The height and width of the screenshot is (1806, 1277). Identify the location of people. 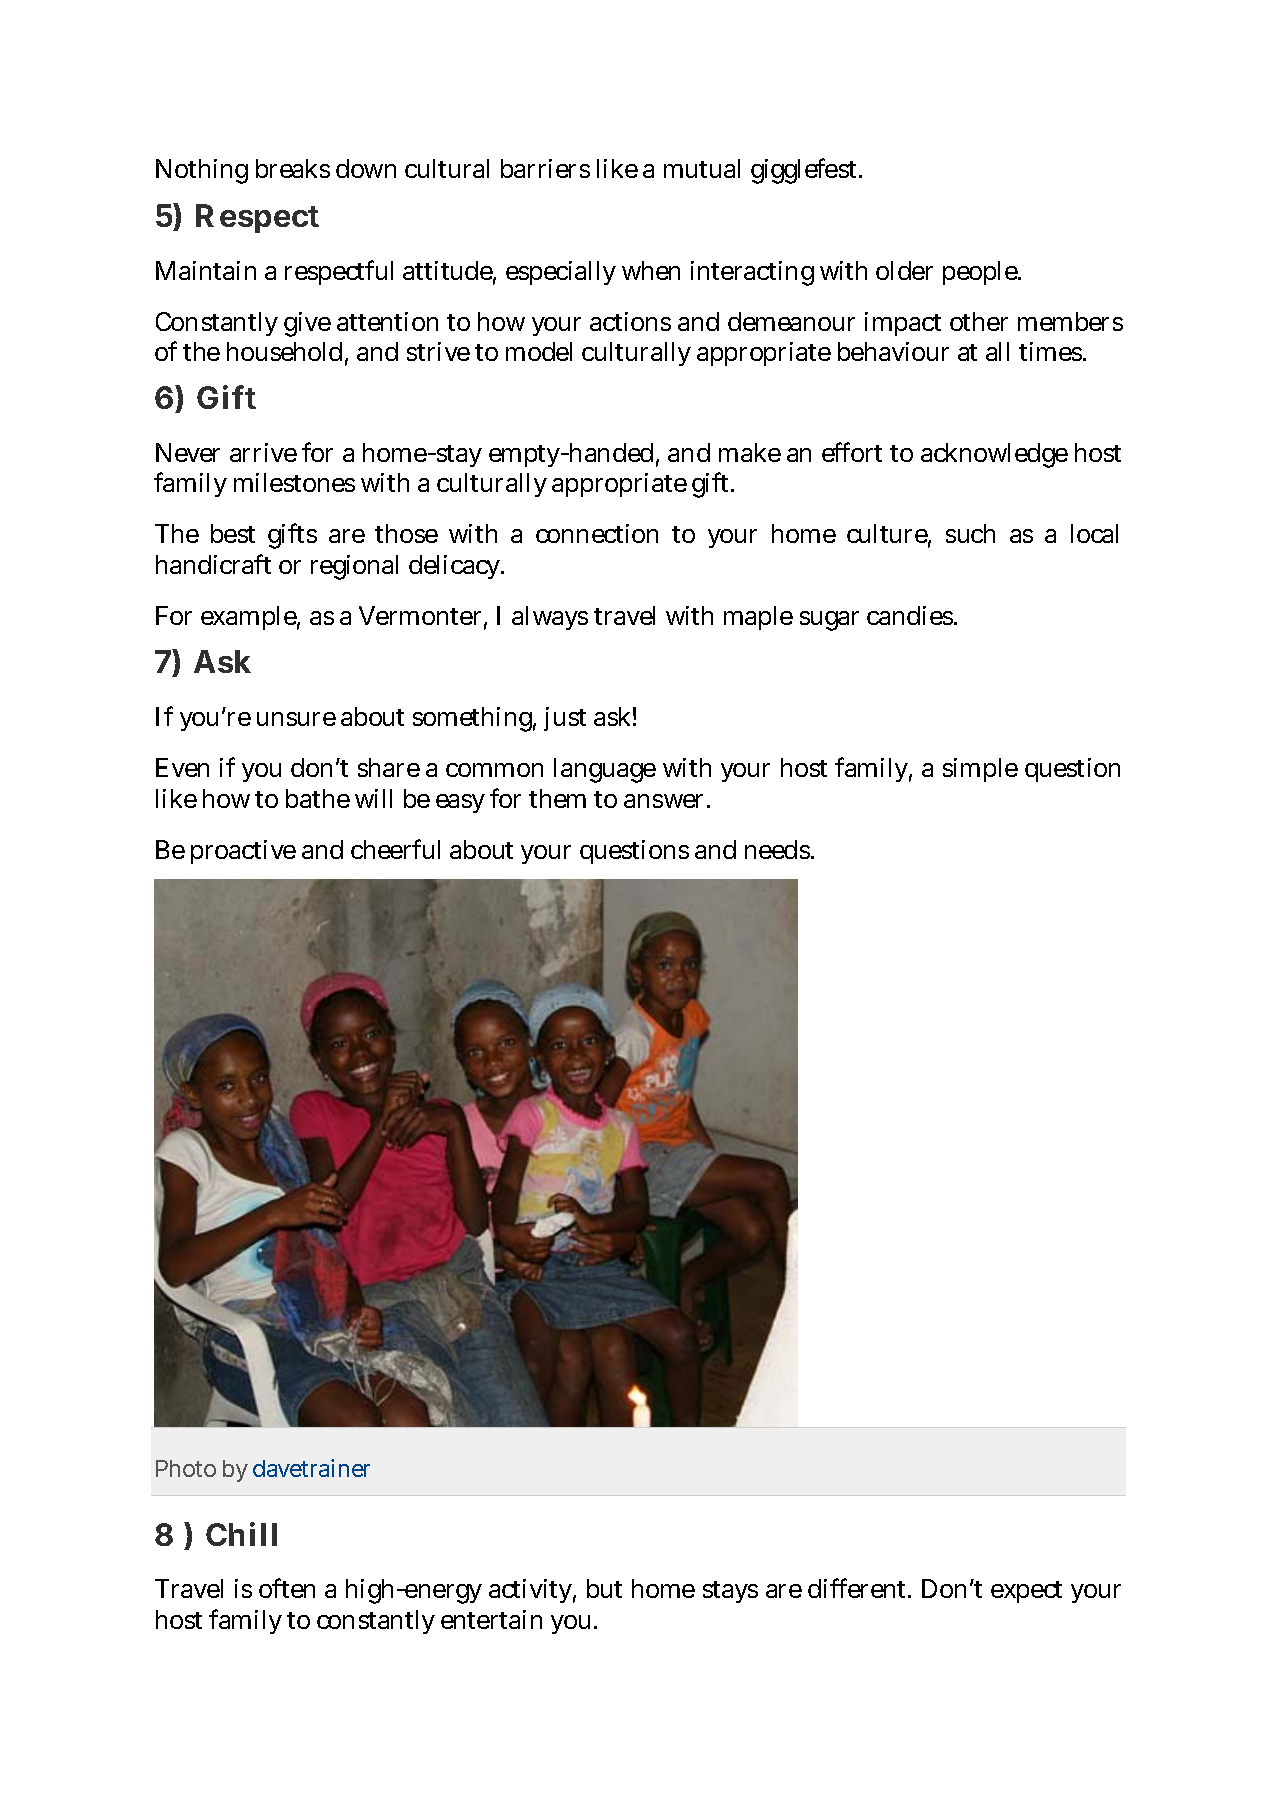
(981, 273).
